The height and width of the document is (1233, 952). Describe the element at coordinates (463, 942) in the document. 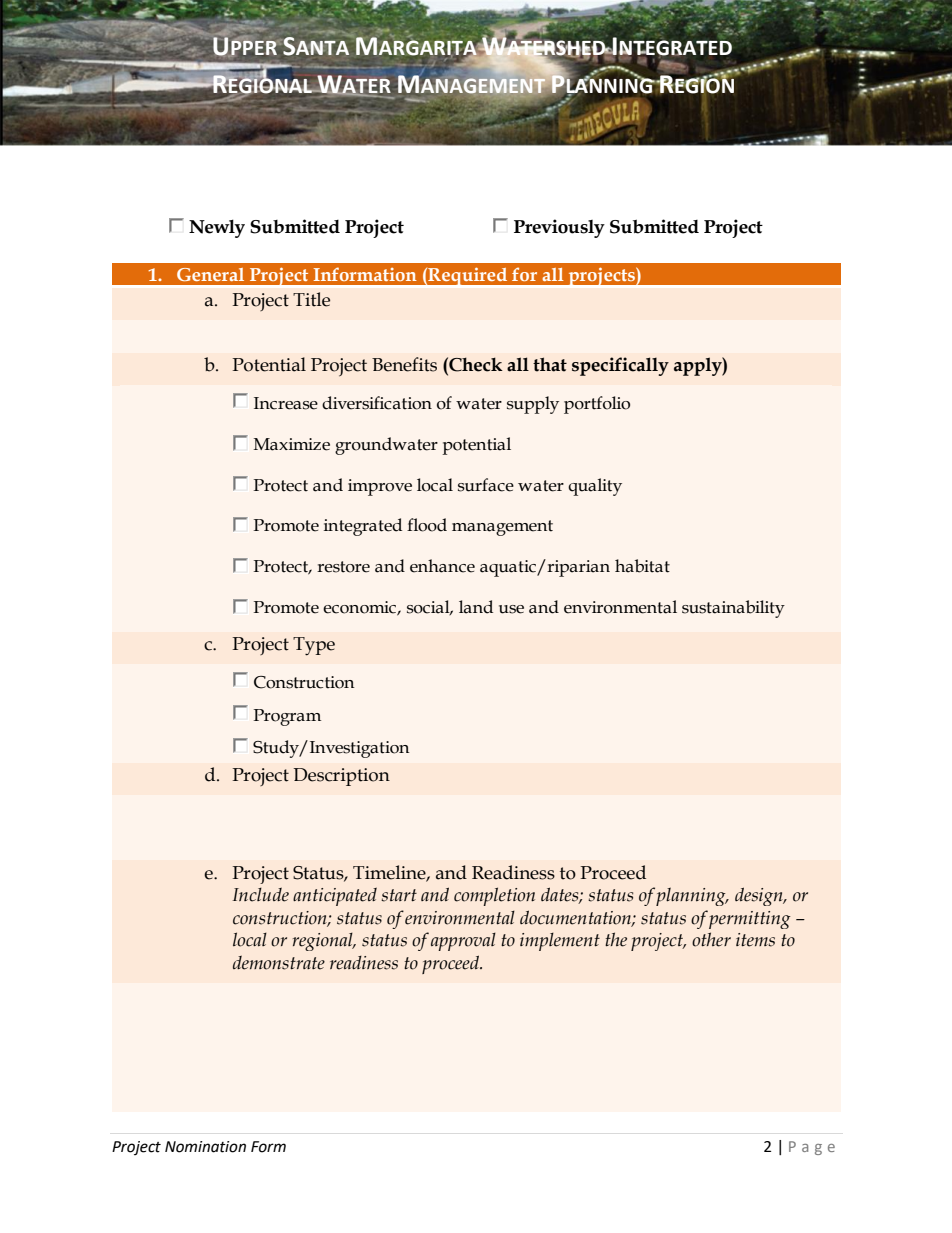

I see `approval` at that location.
